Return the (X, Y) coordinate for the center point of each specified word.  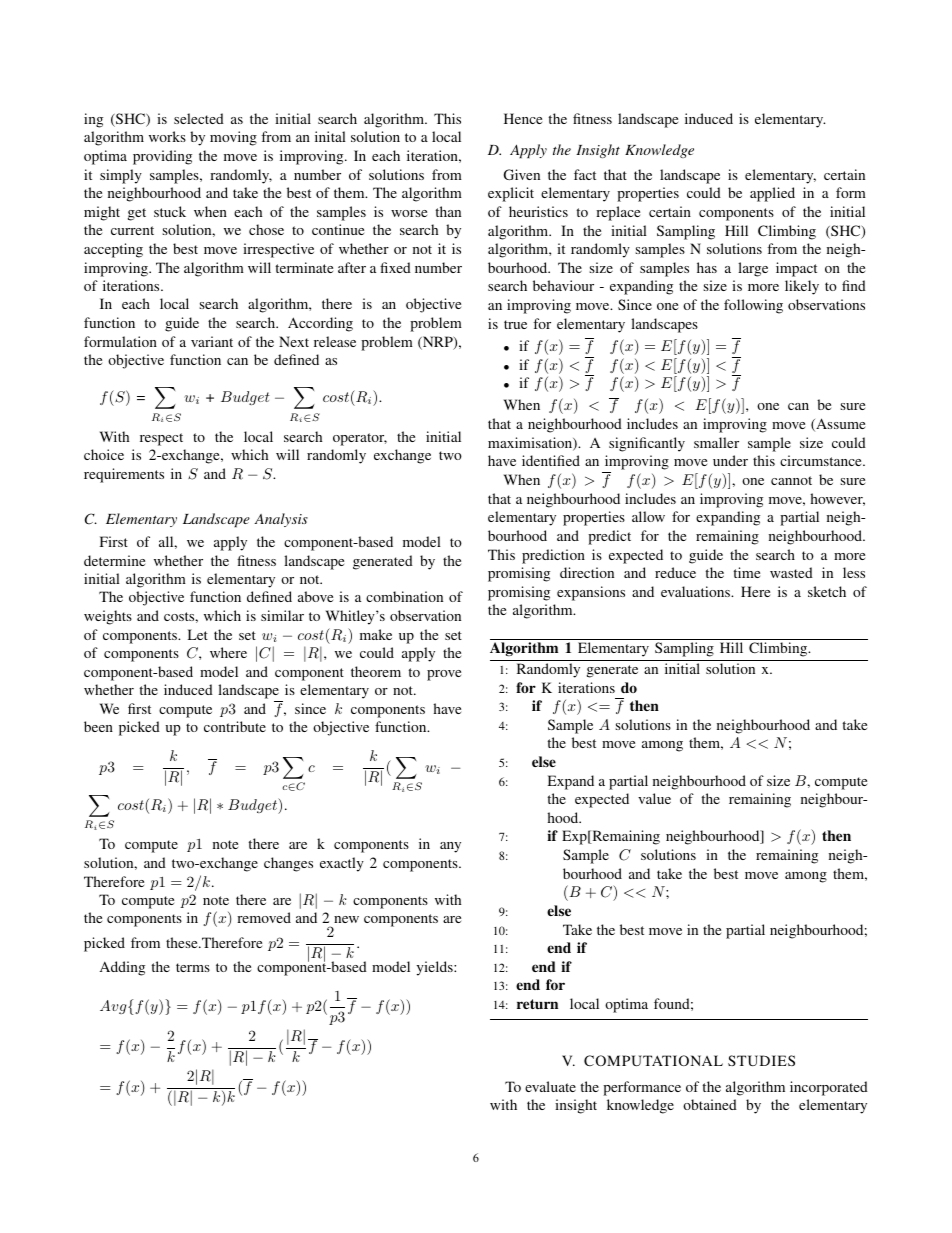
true (515, 324)
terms (193, 967)
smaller (716, 442)
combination (404, 596)
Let (198, 634)
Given (522, 174)
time (746, 572)
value (654, 798)
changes (288, 864)
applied (772, 194)
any (450, 847)
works (167, 136)
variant (212, 341)
